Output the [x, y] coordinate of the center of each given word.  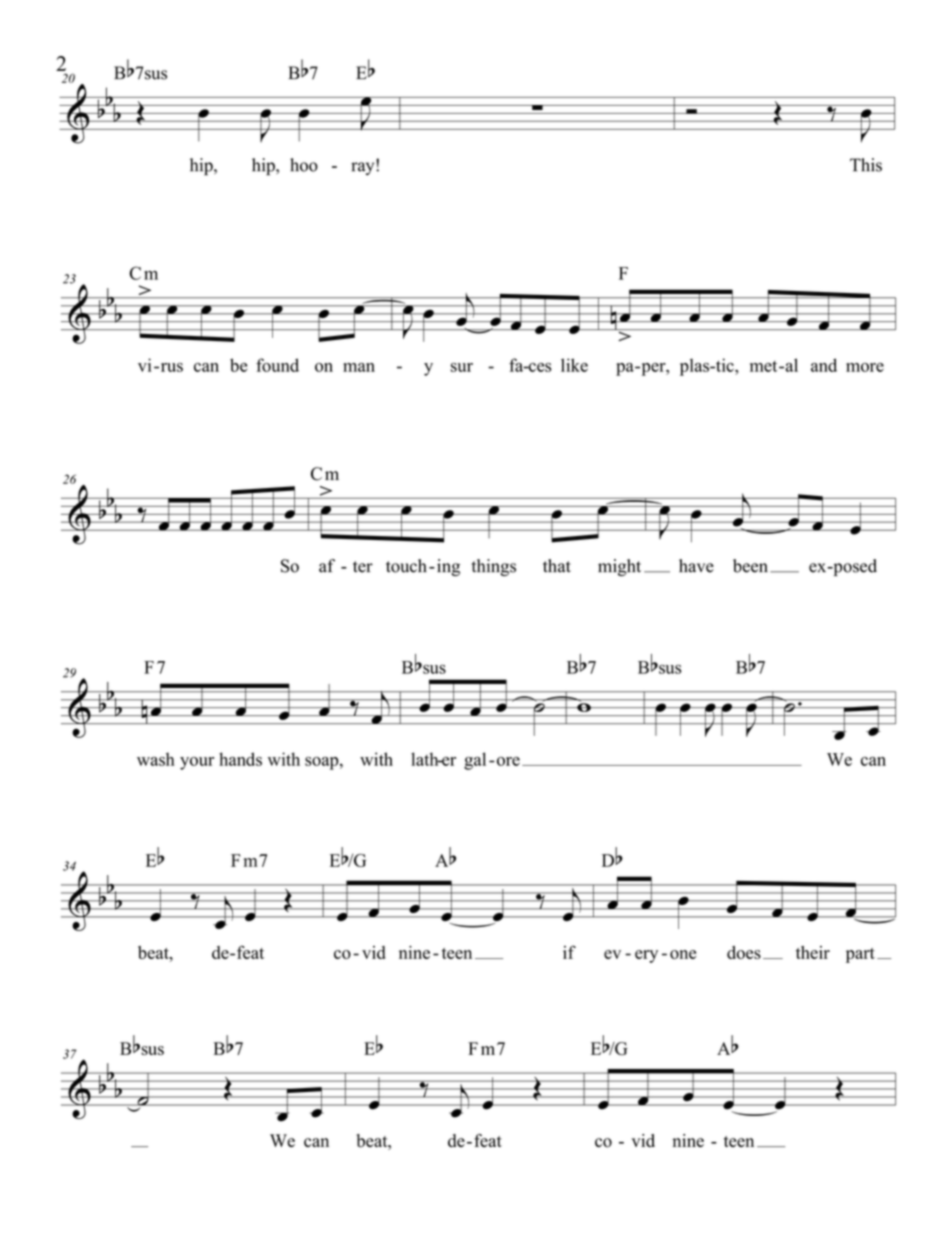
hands [240, 759]
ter [363, 567]
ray [364, 167]
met [765, 366]
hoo [304, 165]
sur [462, 367]
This [866, 165]
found [277, 365]
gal [475, 761]
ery [646, 956]
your [197, 763]
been [750, 566]
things [494, 567]
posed [854, 567]
